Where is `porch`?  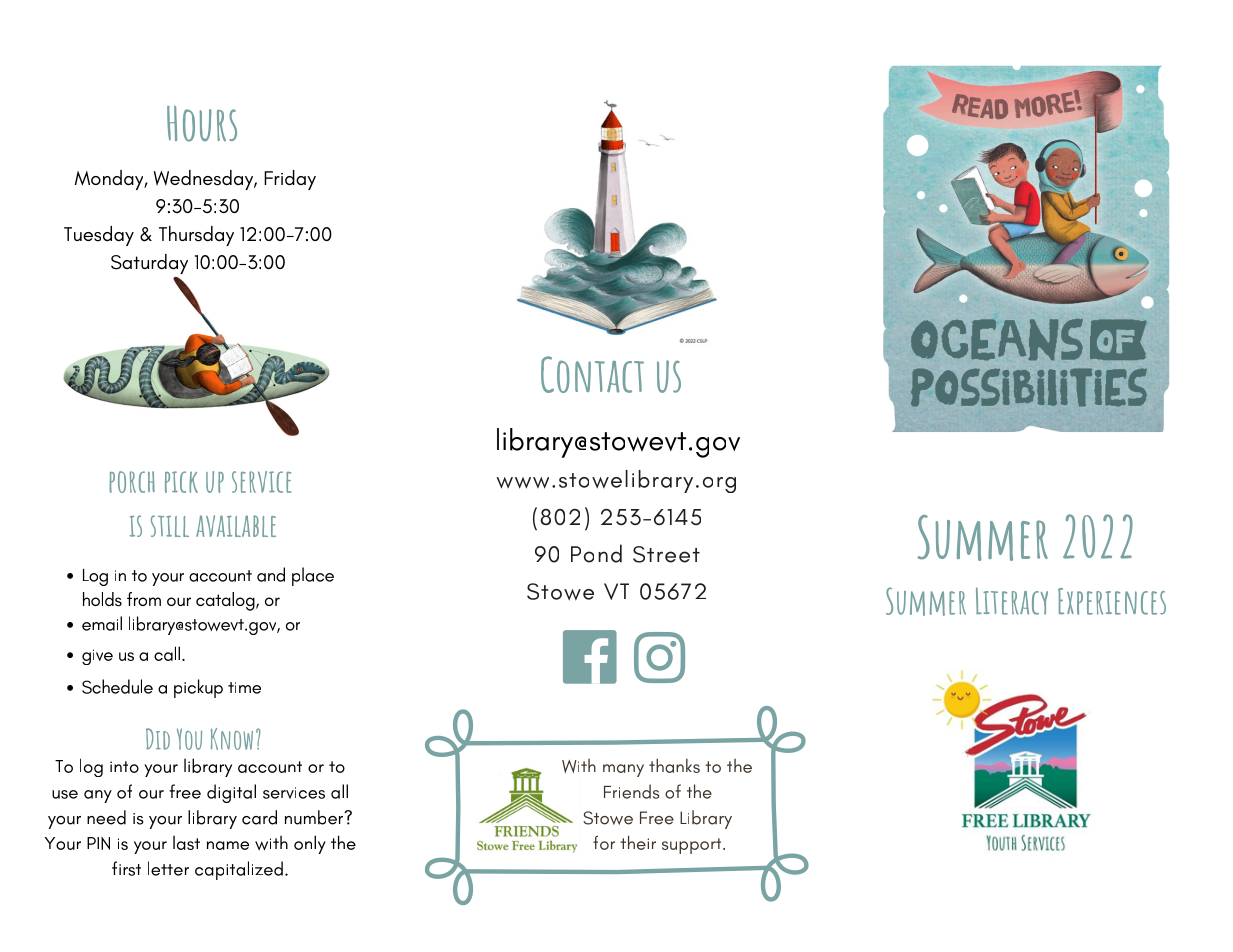 porch is located at coordinates (132, 482).
